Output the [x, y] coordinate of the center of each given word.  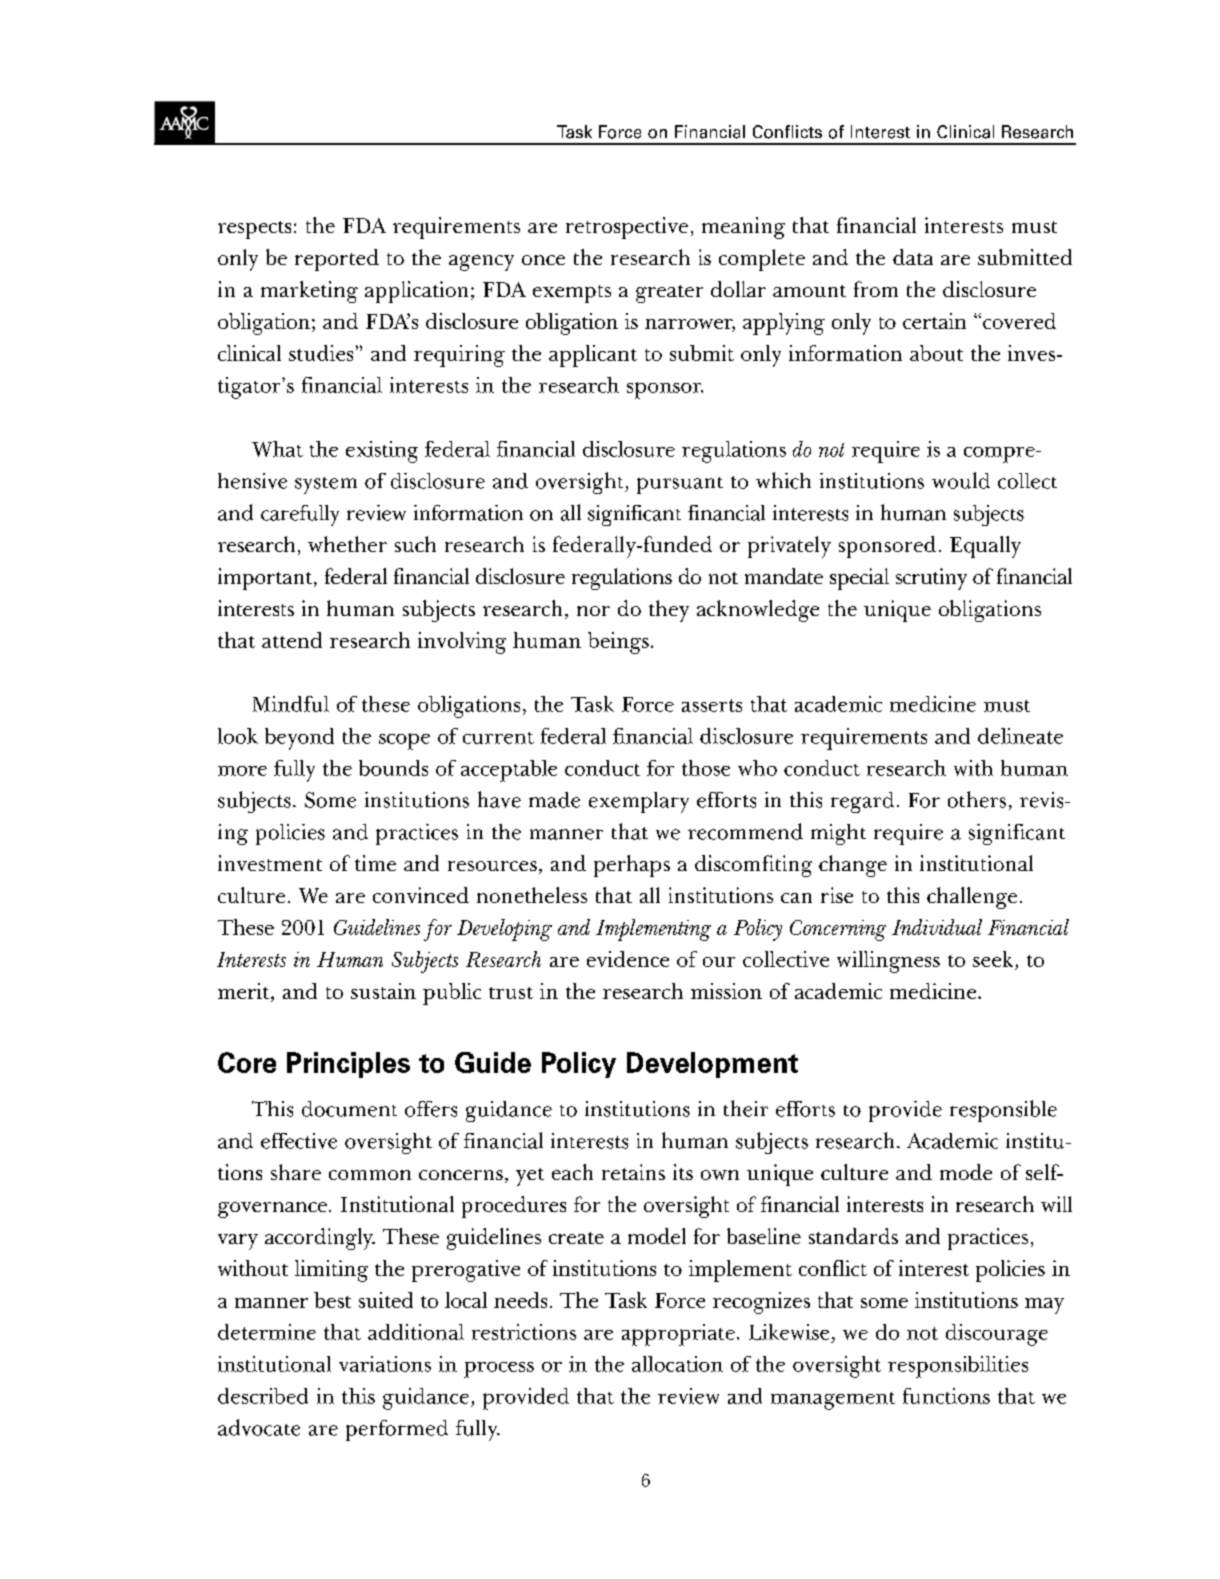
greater [669, 294]
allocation [677, 1364]
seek [994, 960]
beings [618, 643]
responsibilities [958, 1367]
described [263, 1396]
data [913, 257]
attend [292, 640]
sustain [383, 991]
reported [337, 260]
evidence [628, 959]
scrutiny [931, 579]
